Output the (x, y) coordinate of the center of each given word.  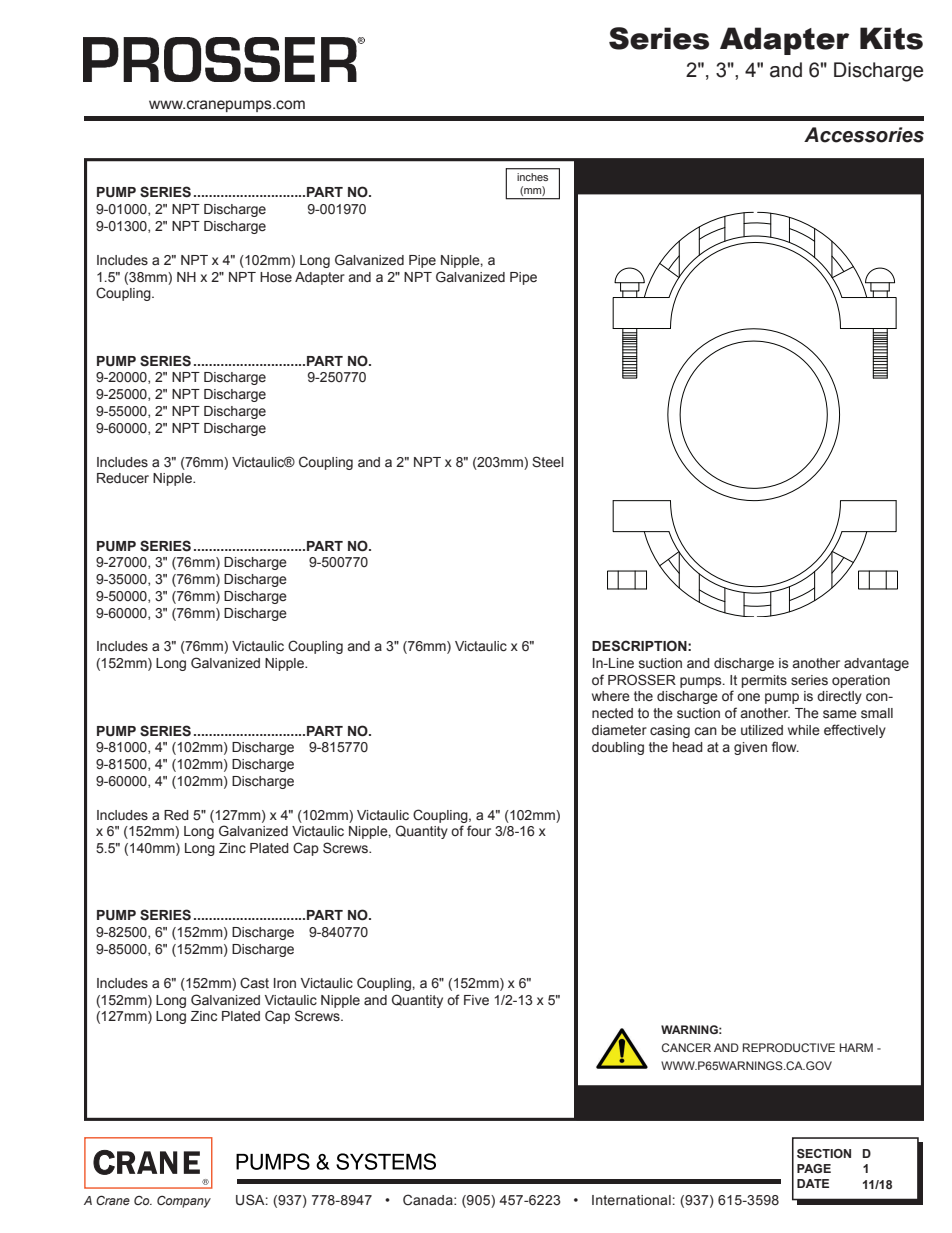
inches (532, 177)
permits (764, 681)
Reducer (123, 478)
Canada (429, 1199)
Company (184, 1201)
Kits (891, 38)
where (611, 696)
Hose (276, 277)
